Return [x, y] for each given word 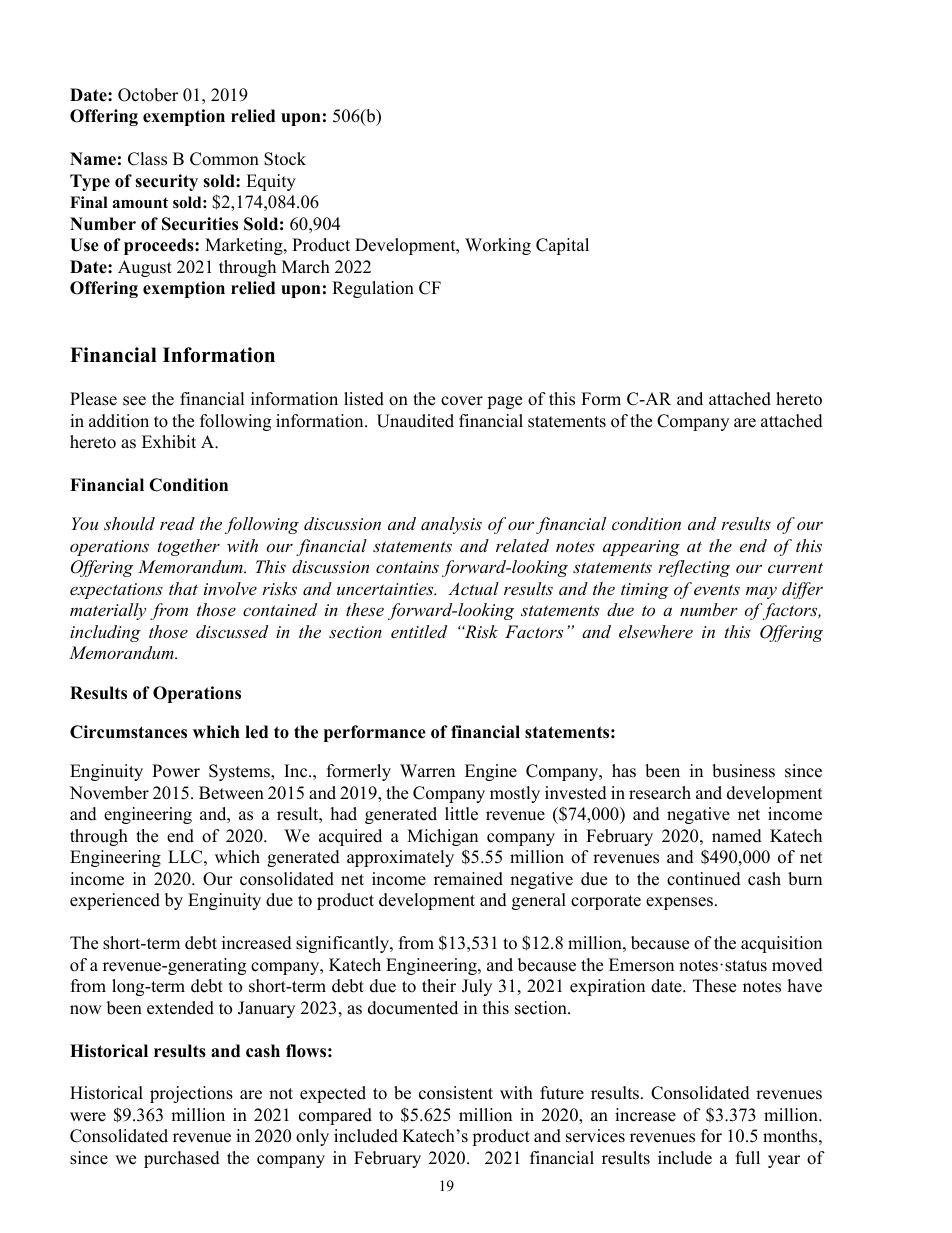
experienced [115, 901]
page [504, 402]
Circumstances [128, 732]
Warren [427, 771]
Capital [562, 246]
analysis [451, 525]
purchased [182, 1159]
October [148, 95]
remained [468, 879]
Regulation [373, 289]
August [145, 268]
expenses [679, 903]
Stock [285, 159]
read [177, 523]
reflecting [694, 568]
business [743, 771]
